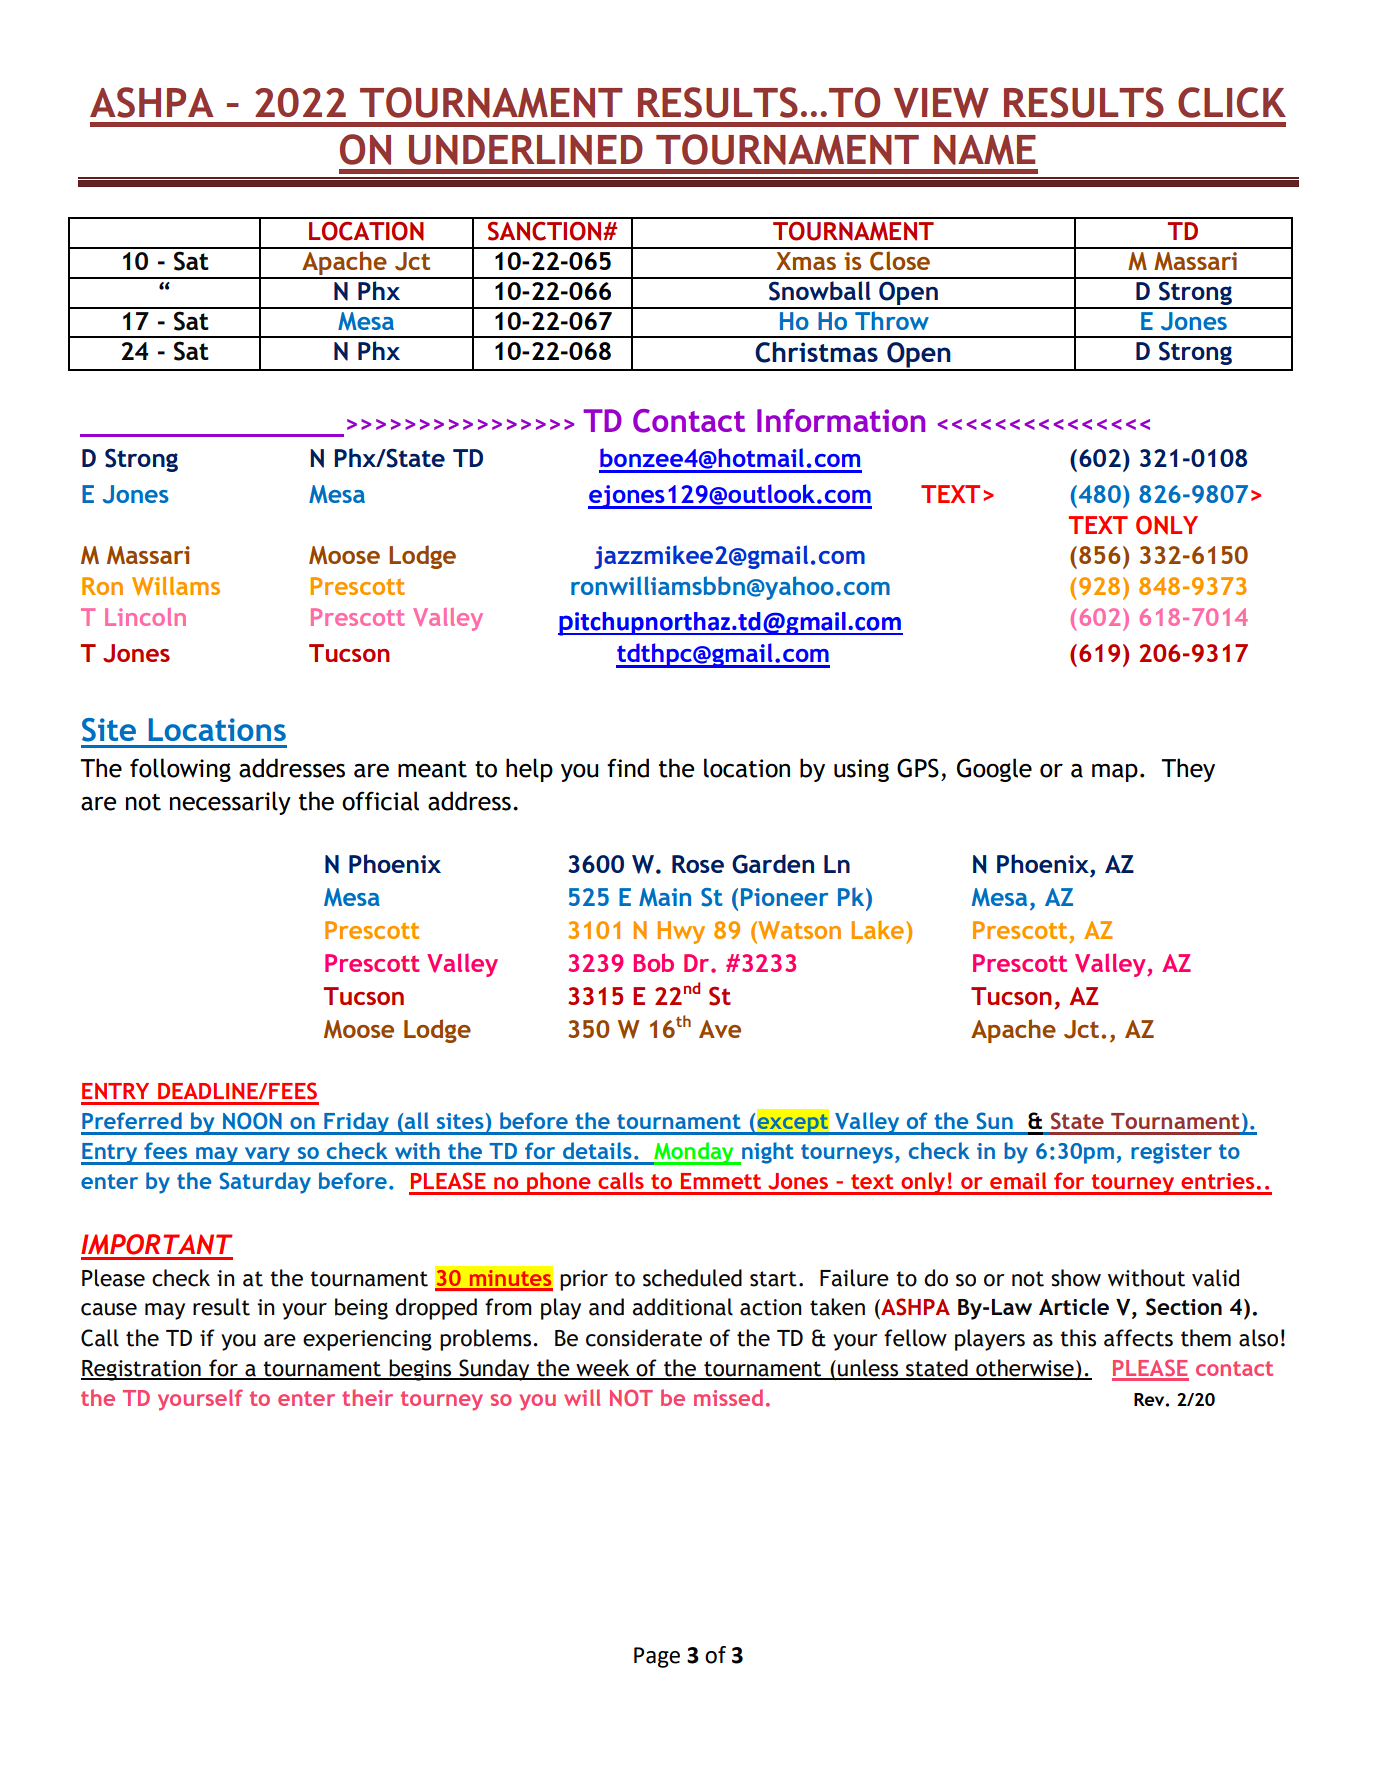 The image size is (1376, 1781). I want to click on Christmas, so click(816, 352).
